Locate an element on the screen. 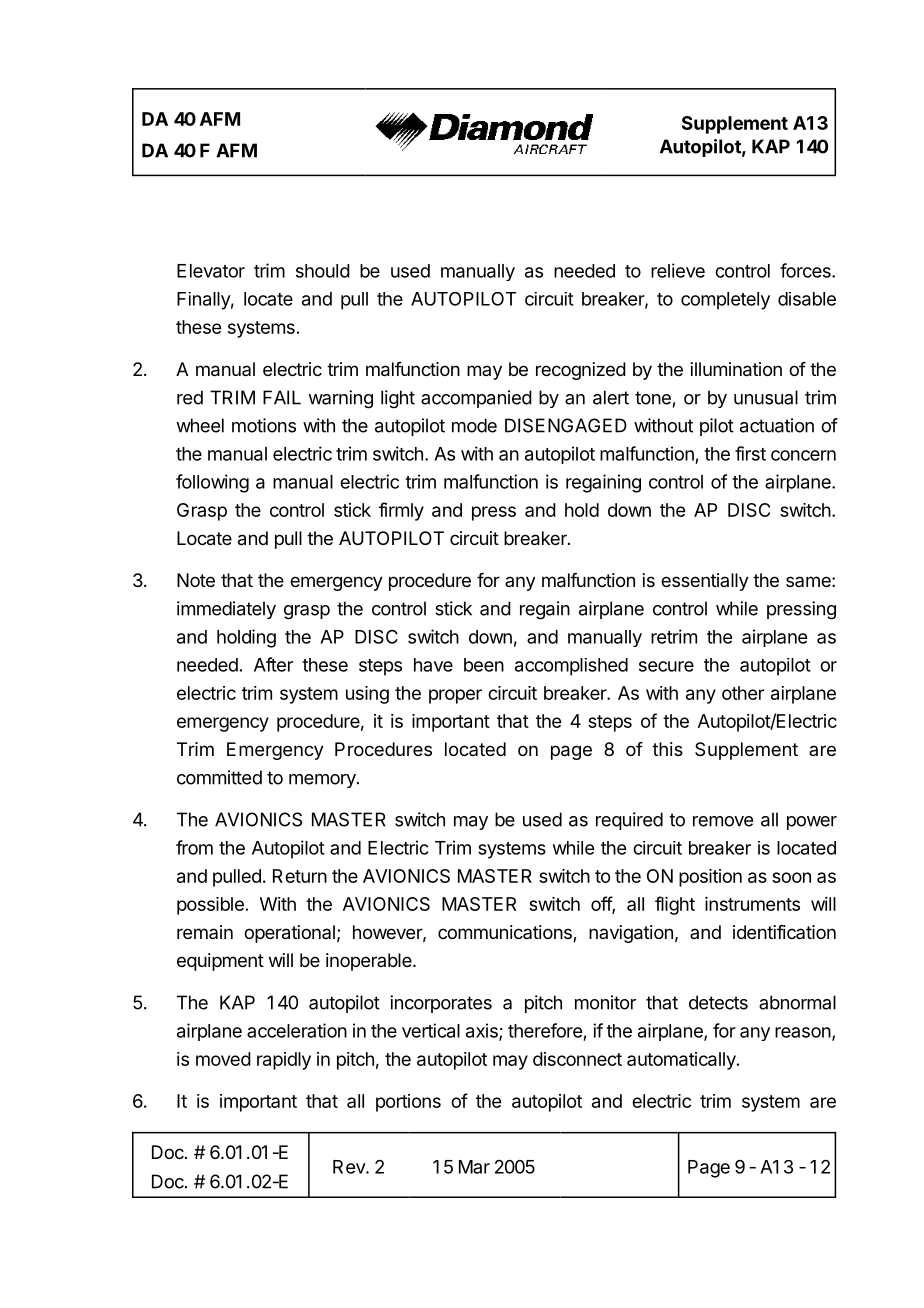  instruments is located at coordinates (752, 904).
